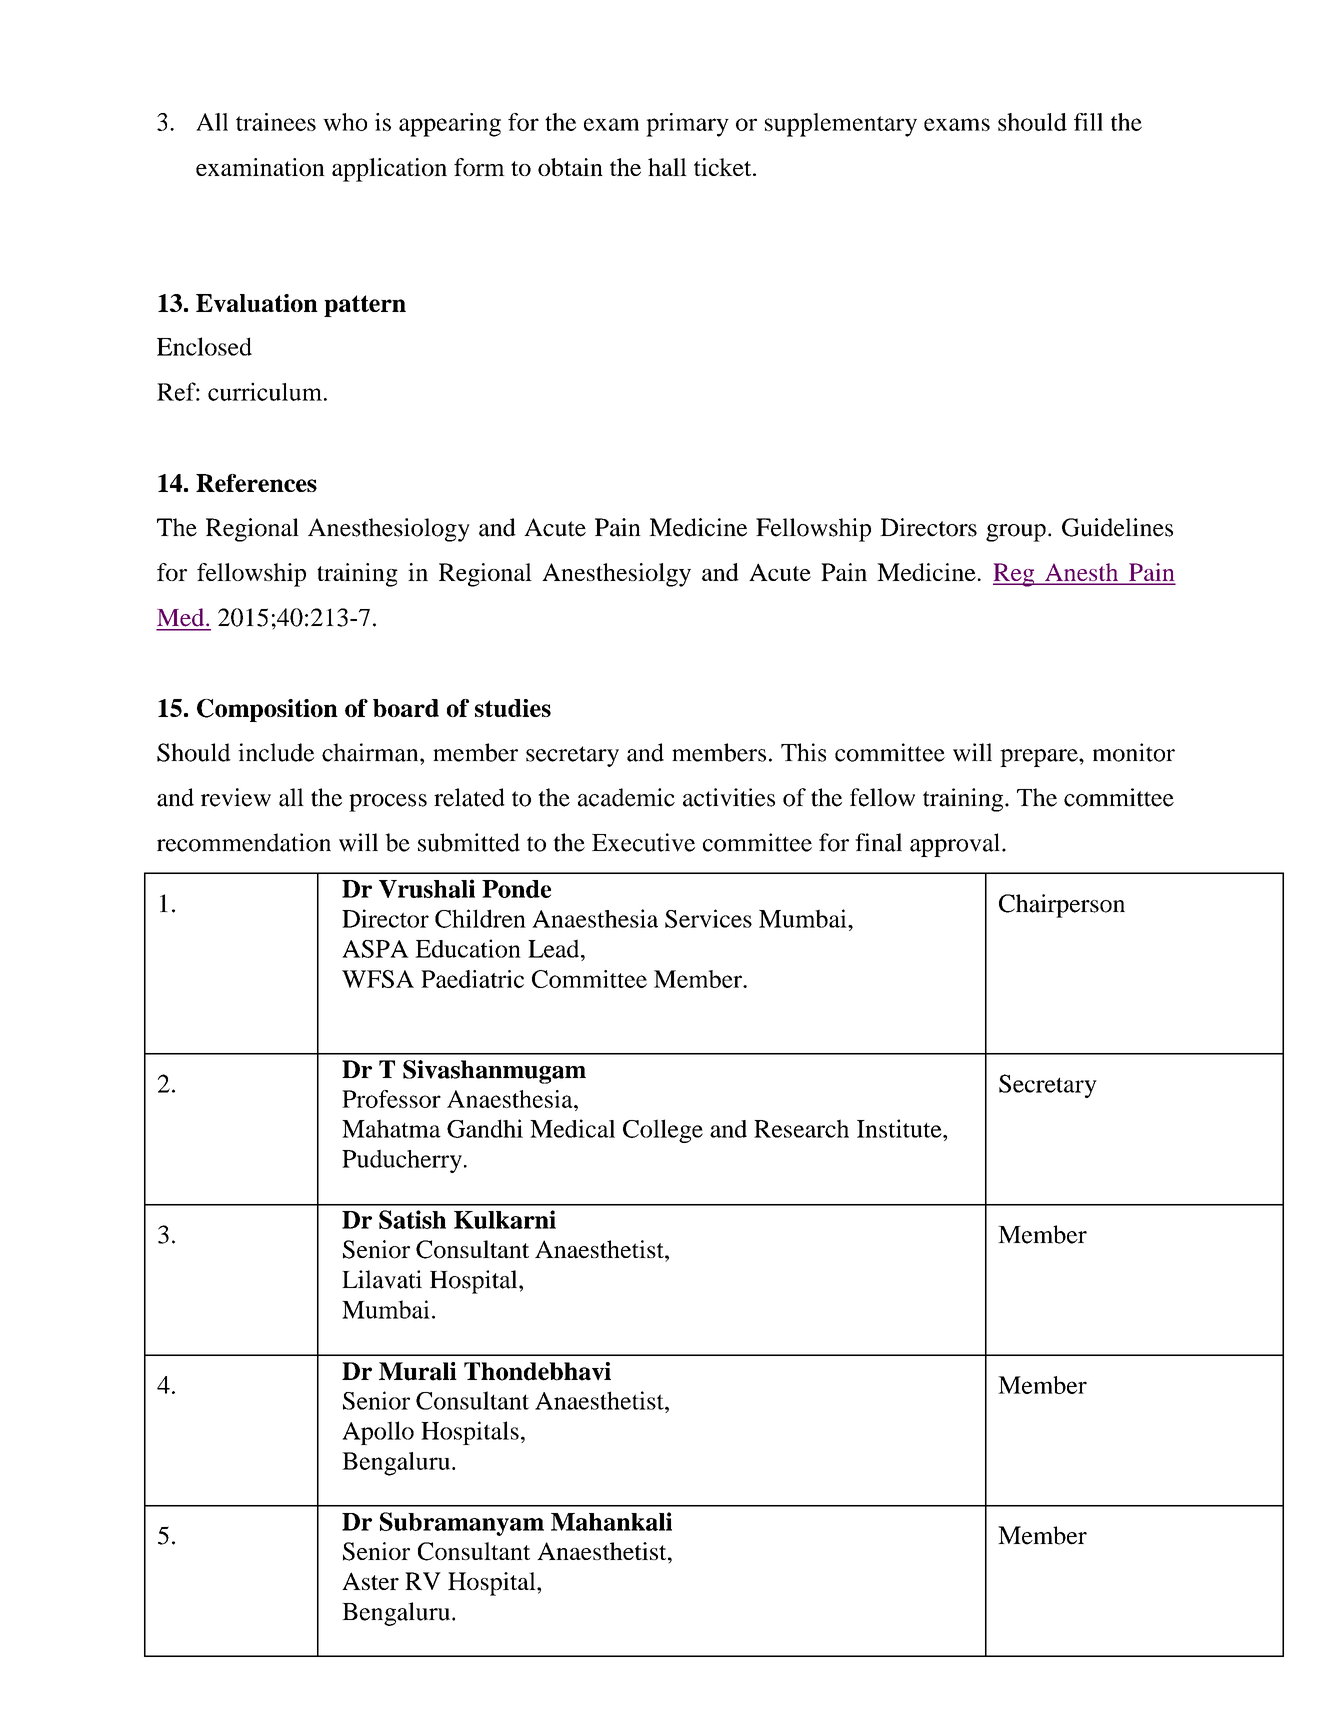  I want to click on recommendation, so click(244, 842).
